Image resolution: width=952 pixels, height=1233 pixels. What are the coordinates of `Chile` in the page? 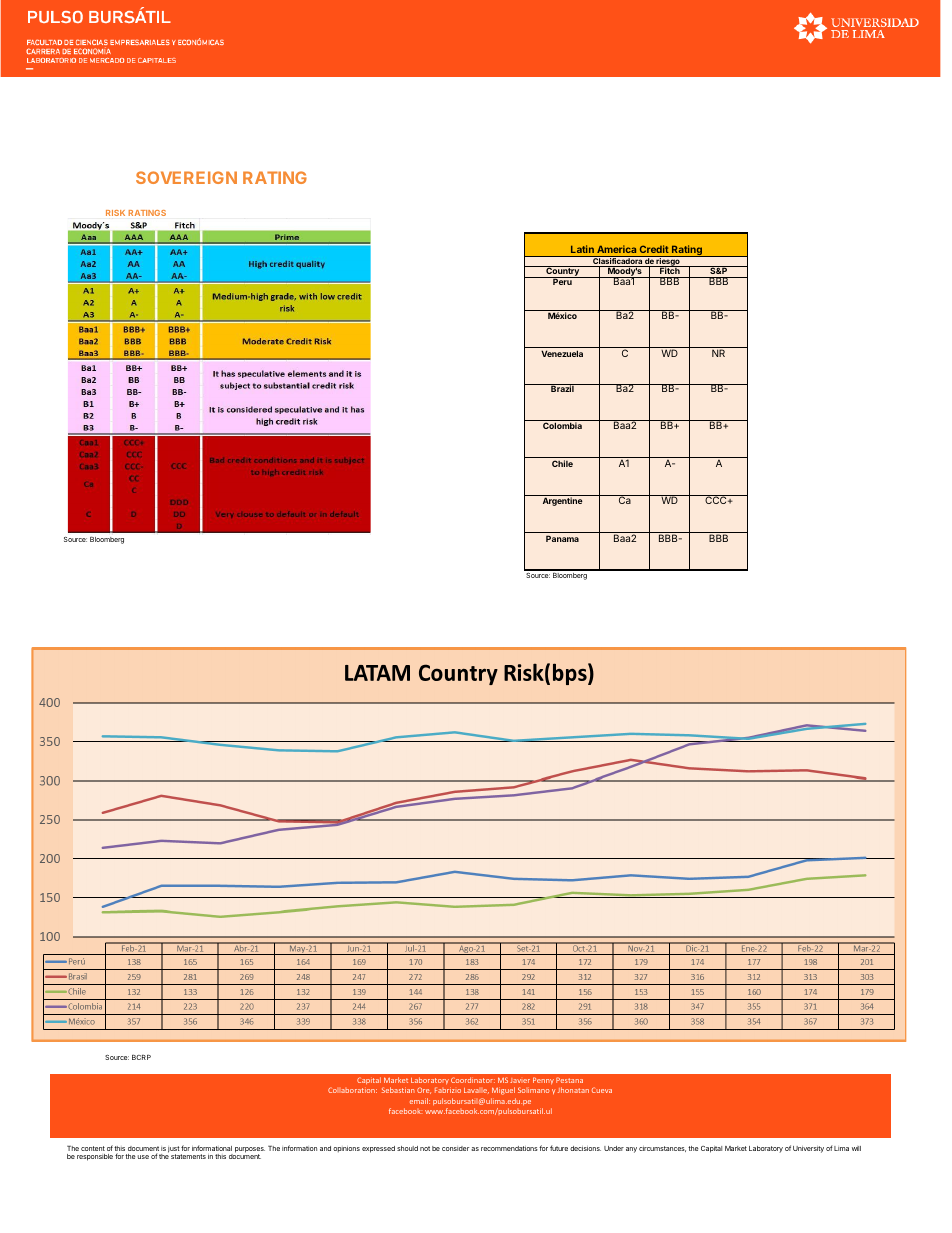 It's located at (562, 463).
